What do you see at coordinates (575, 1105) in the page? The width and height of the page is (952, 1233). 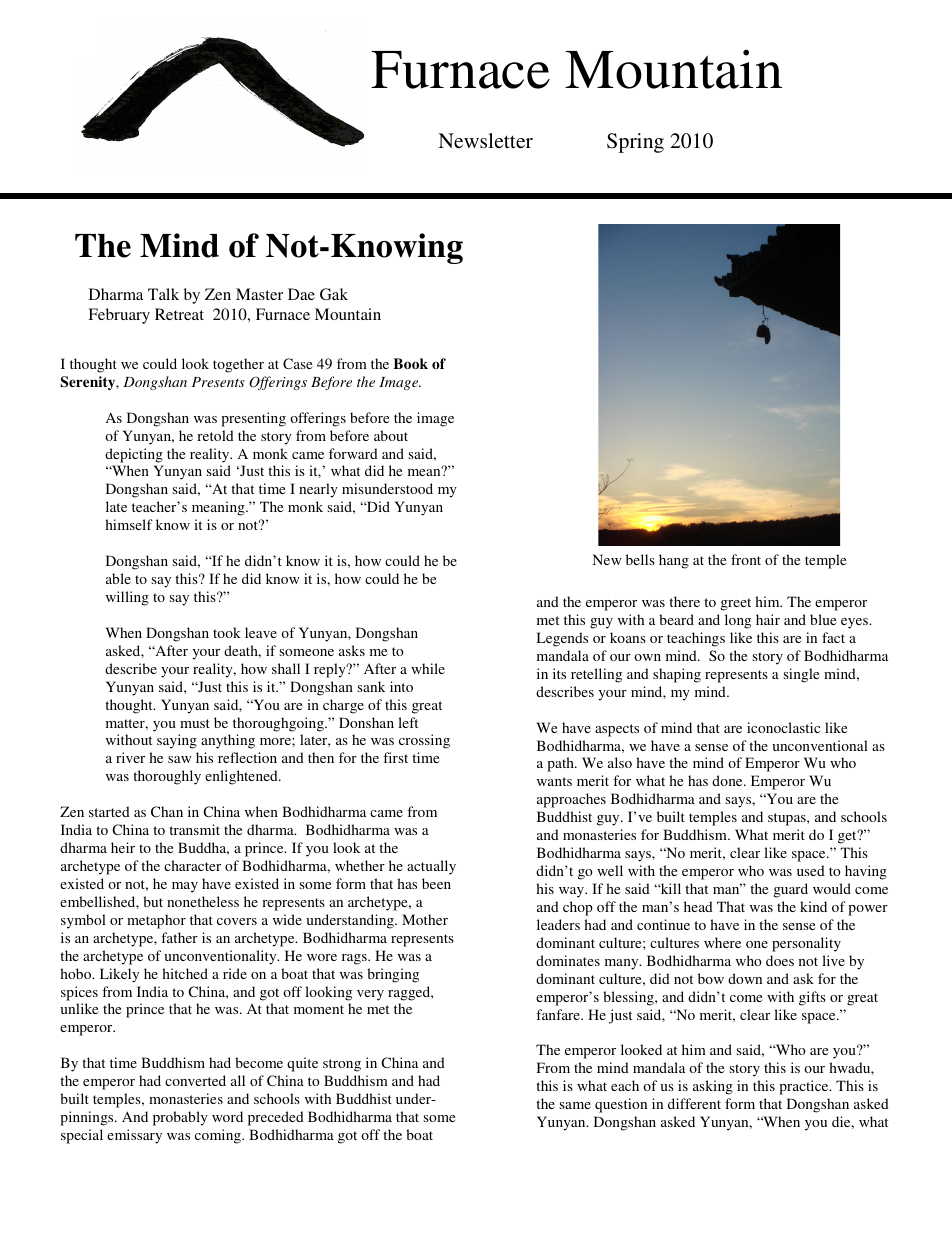 I see `same` at bounding box center [575, 1105].
